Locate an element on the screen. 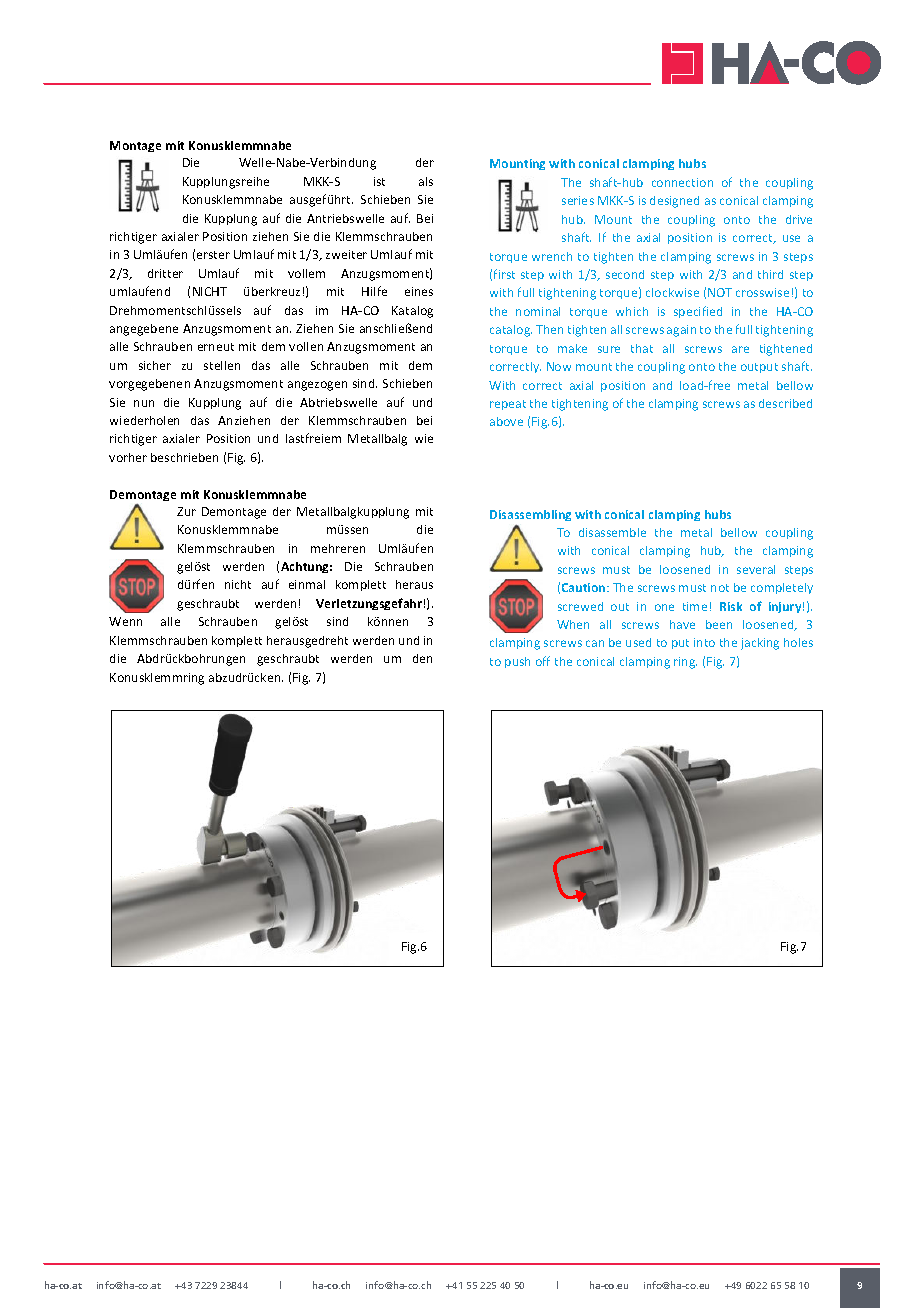 This screenshot has height=1308, width=924. Wenn is located at coordinates (125, 621).
